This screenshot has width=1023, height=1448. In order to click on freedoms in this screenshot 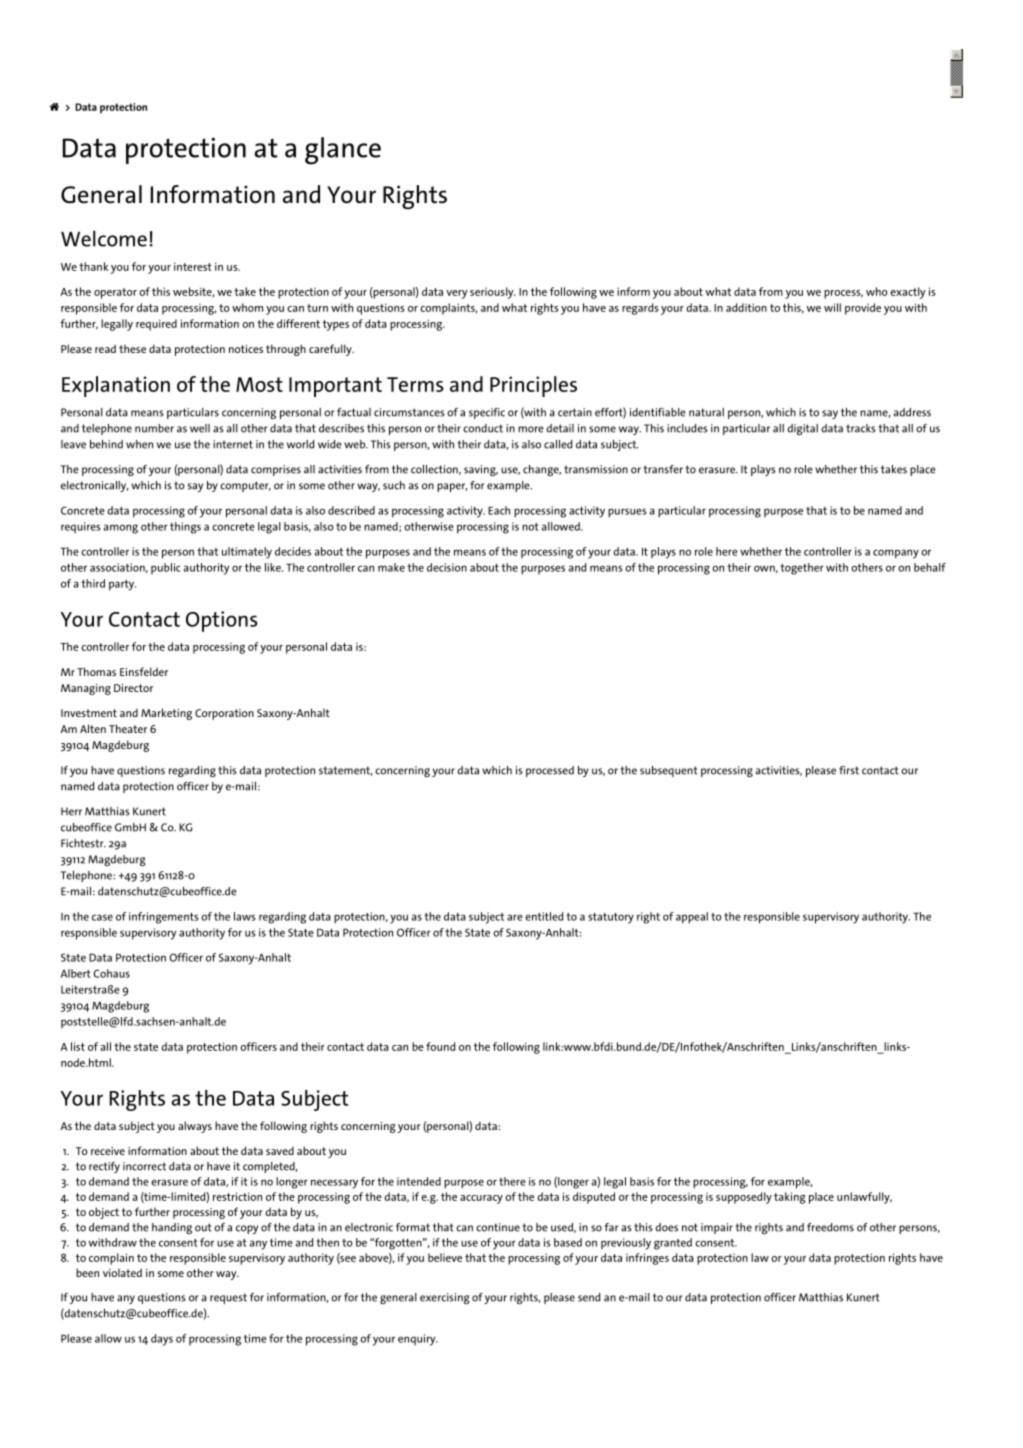, I will do `click(830, 1227)`.
